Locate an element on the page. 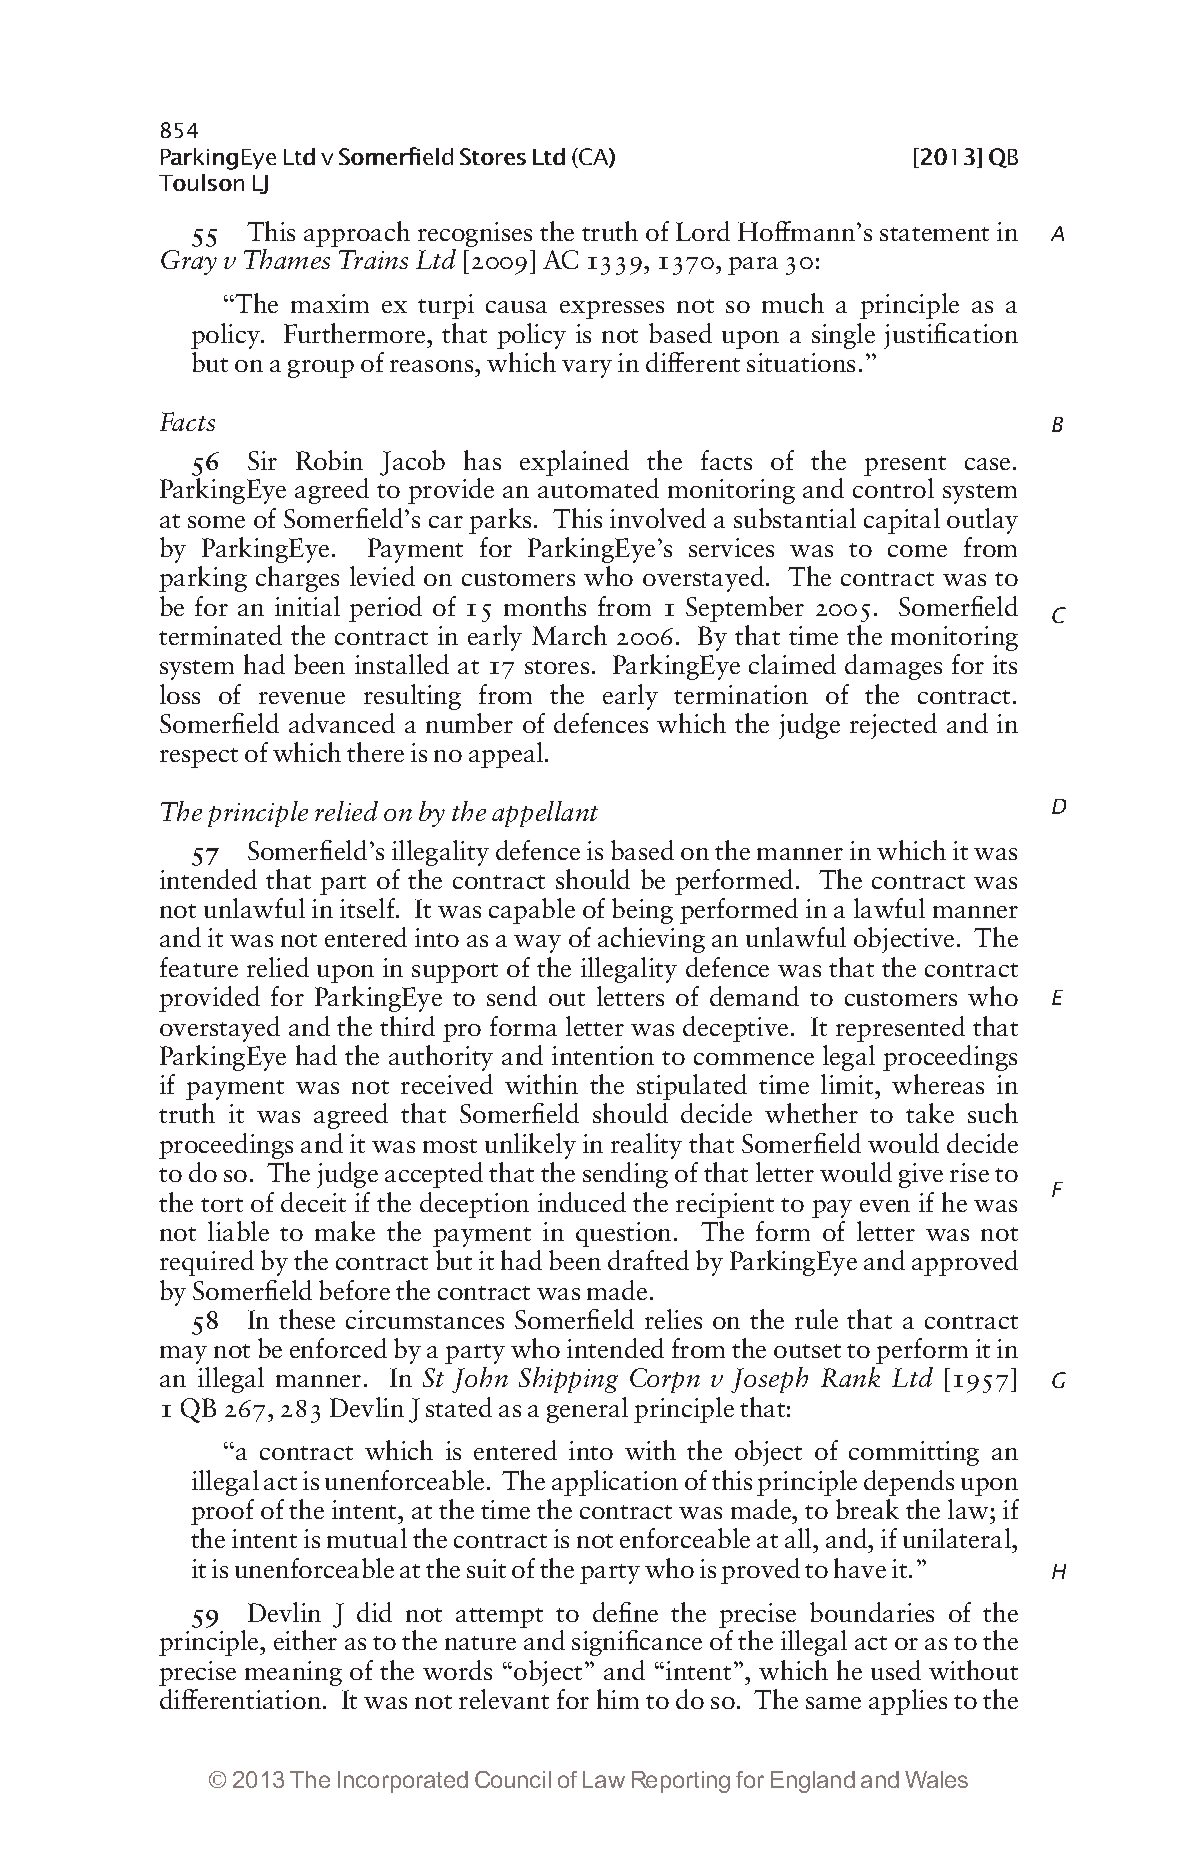  expresses is located at coordinates (612, 310).
